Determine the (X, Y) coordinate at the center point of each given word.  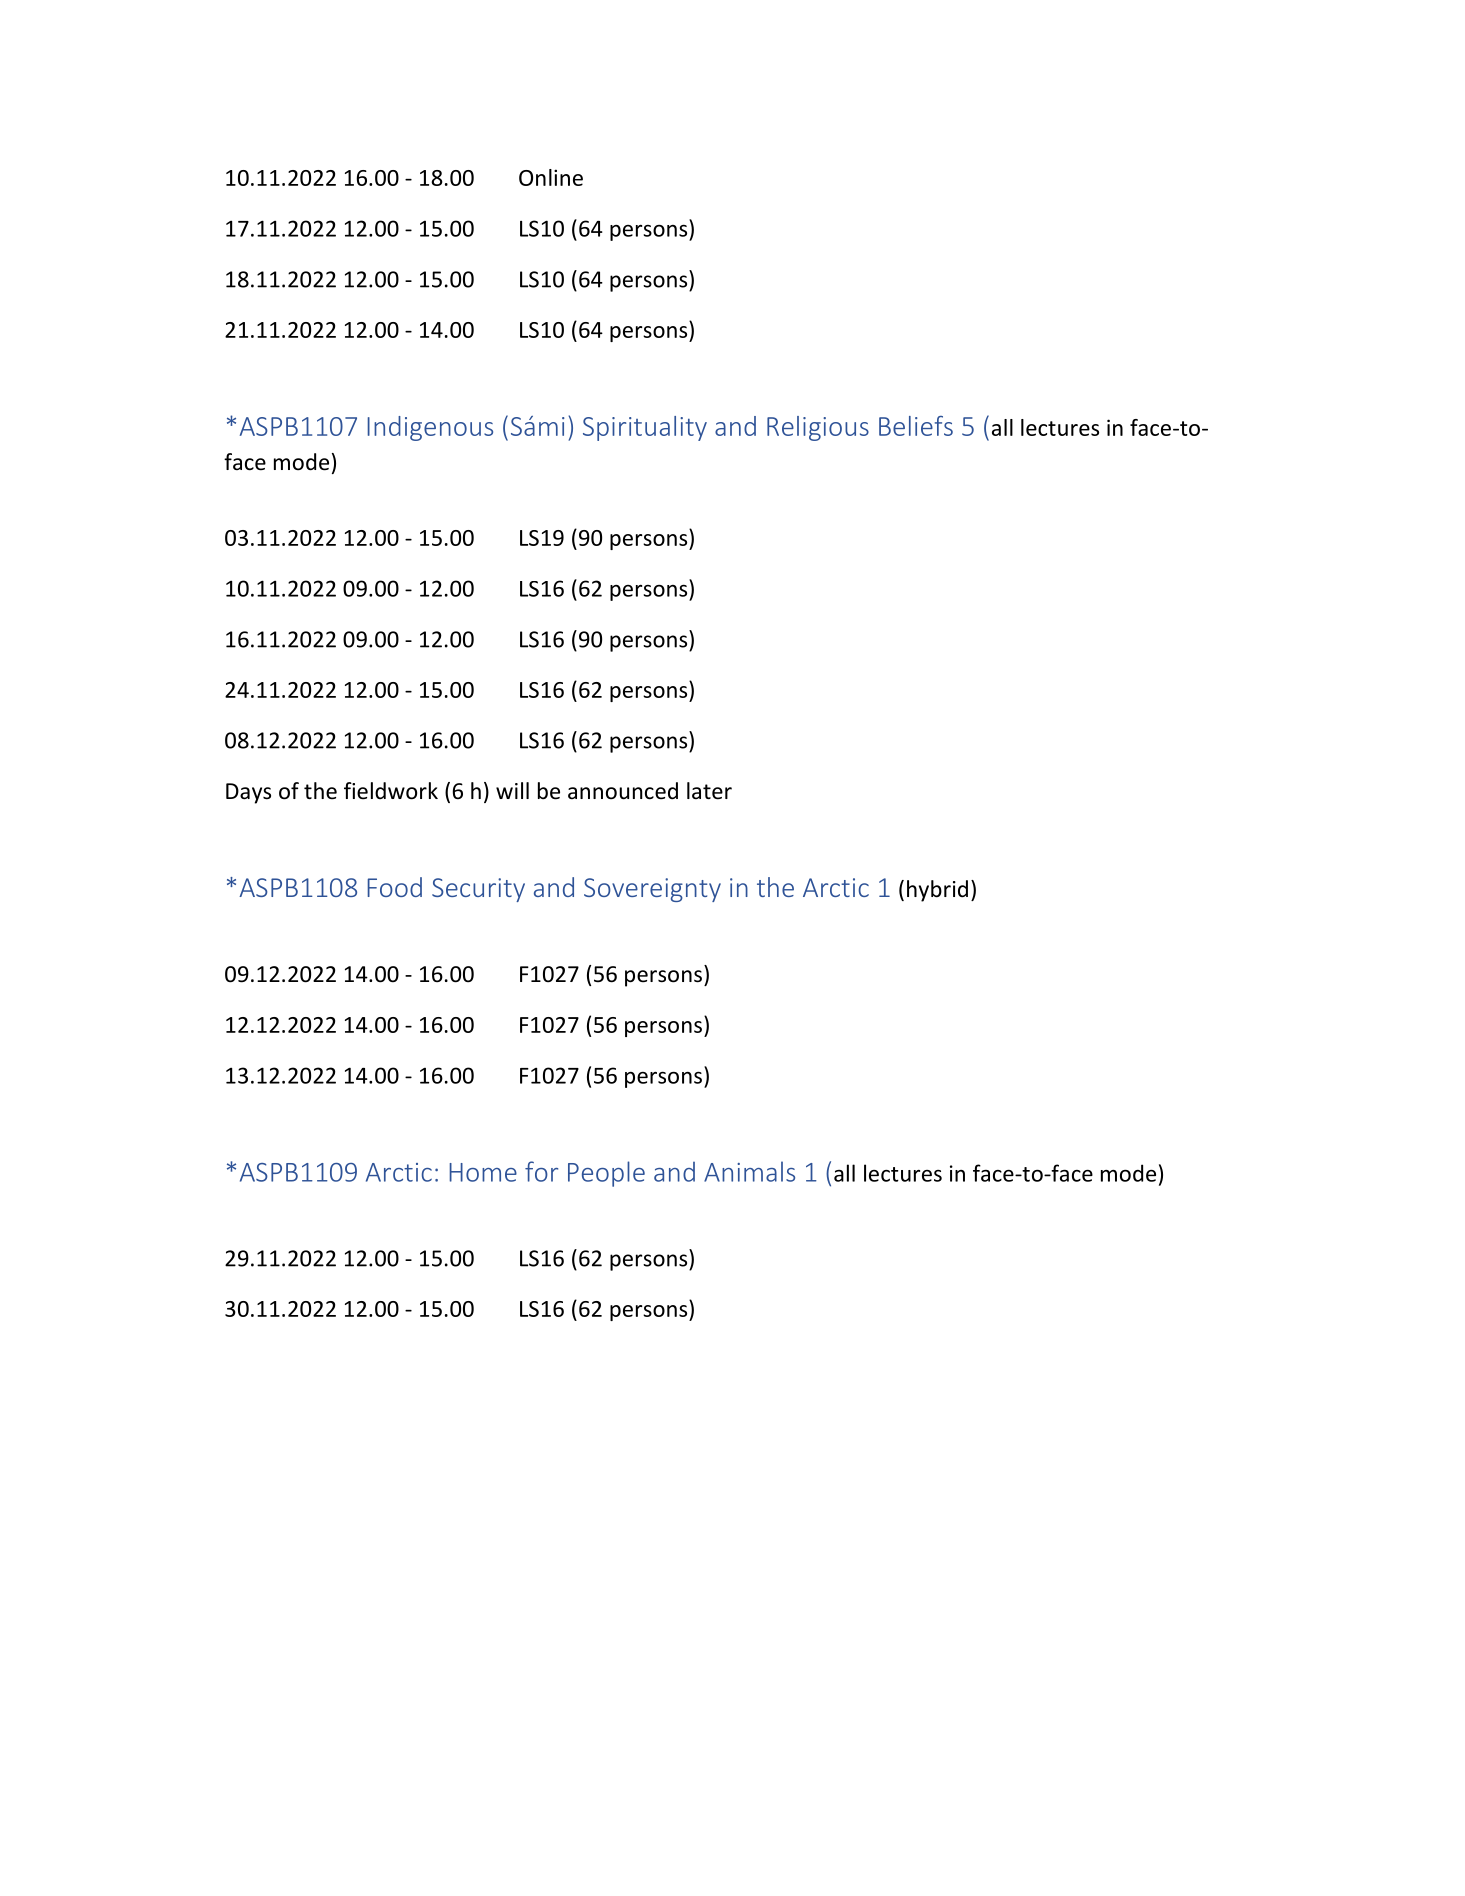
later (709, 791)
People (606, 1174)
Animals (749, 1171)
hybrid (937, 891)
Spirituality (645, 428)
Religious (818, 428)
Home (483, 1172)
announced (623, 791)
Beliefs (916, 426)
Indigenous (430, 428)
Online (551, 177)
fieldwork (391, 791)
